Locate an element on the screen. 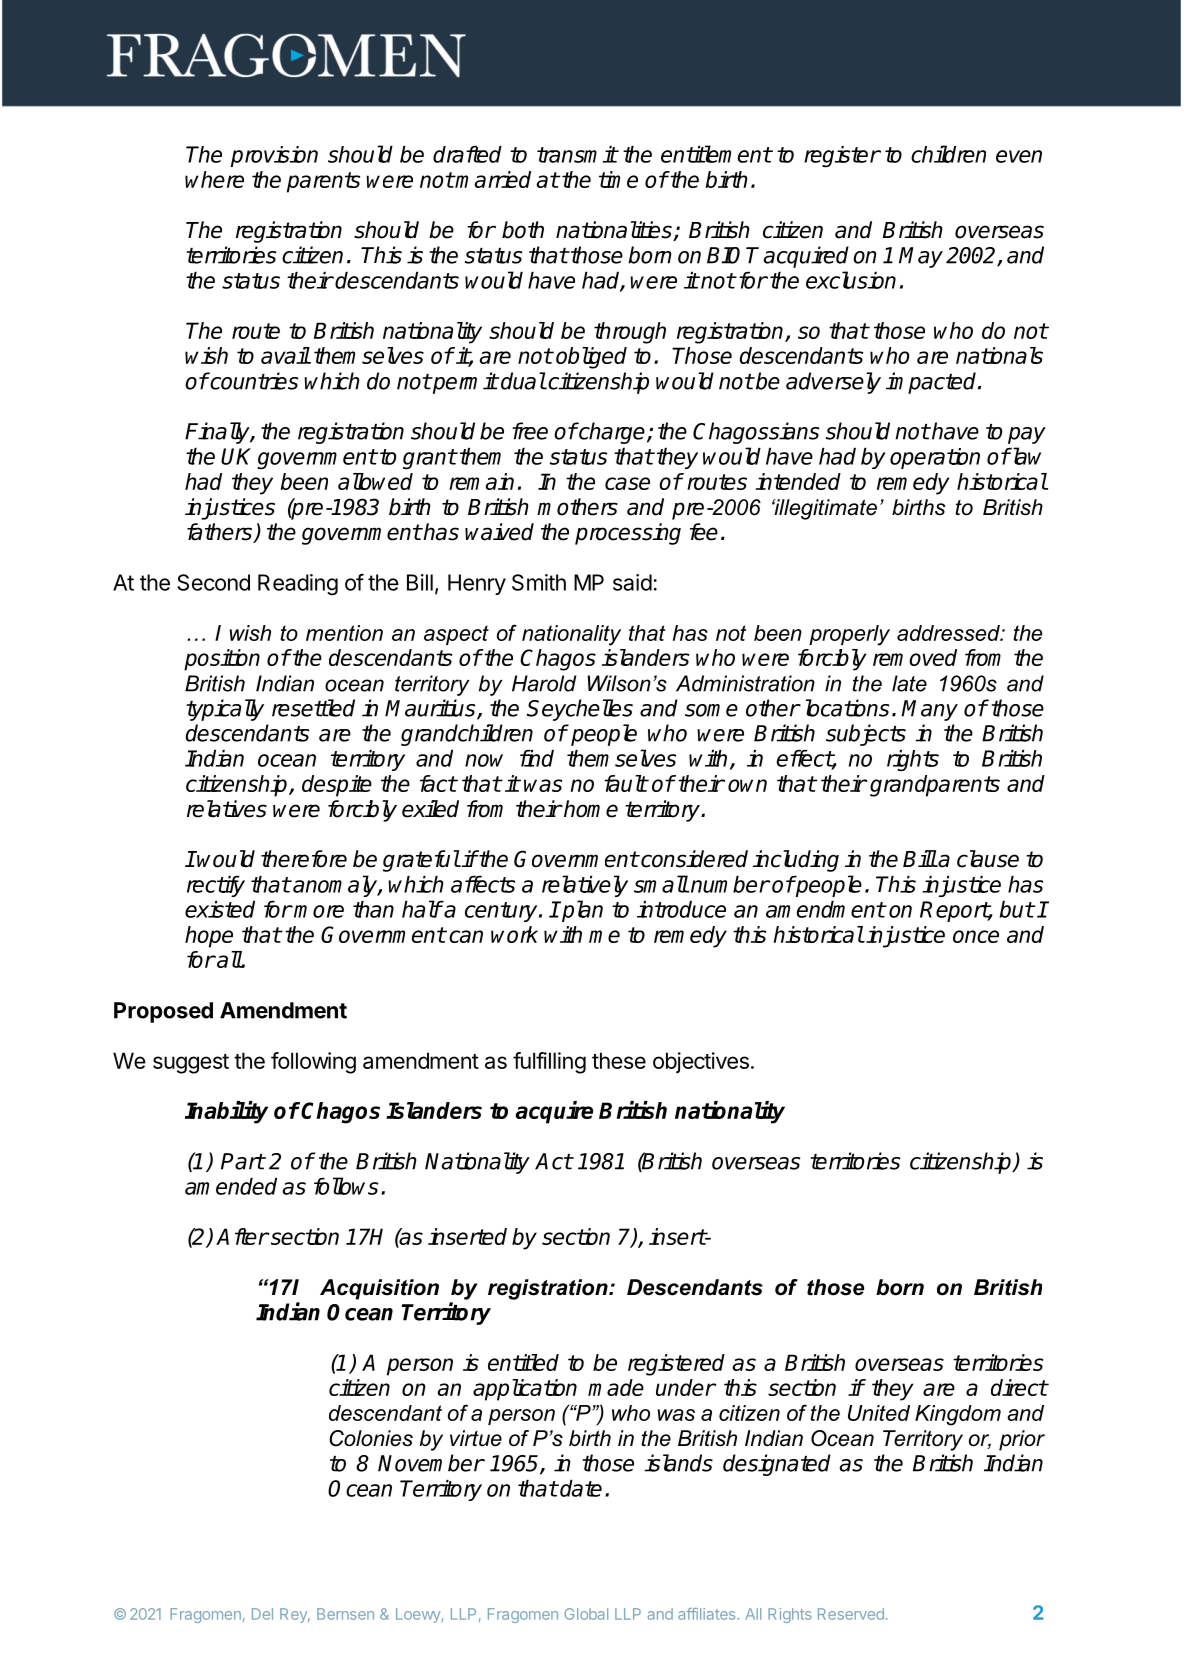 This screenshot has width=1184, height=1675. these is located at coordinates (619, 1060).
